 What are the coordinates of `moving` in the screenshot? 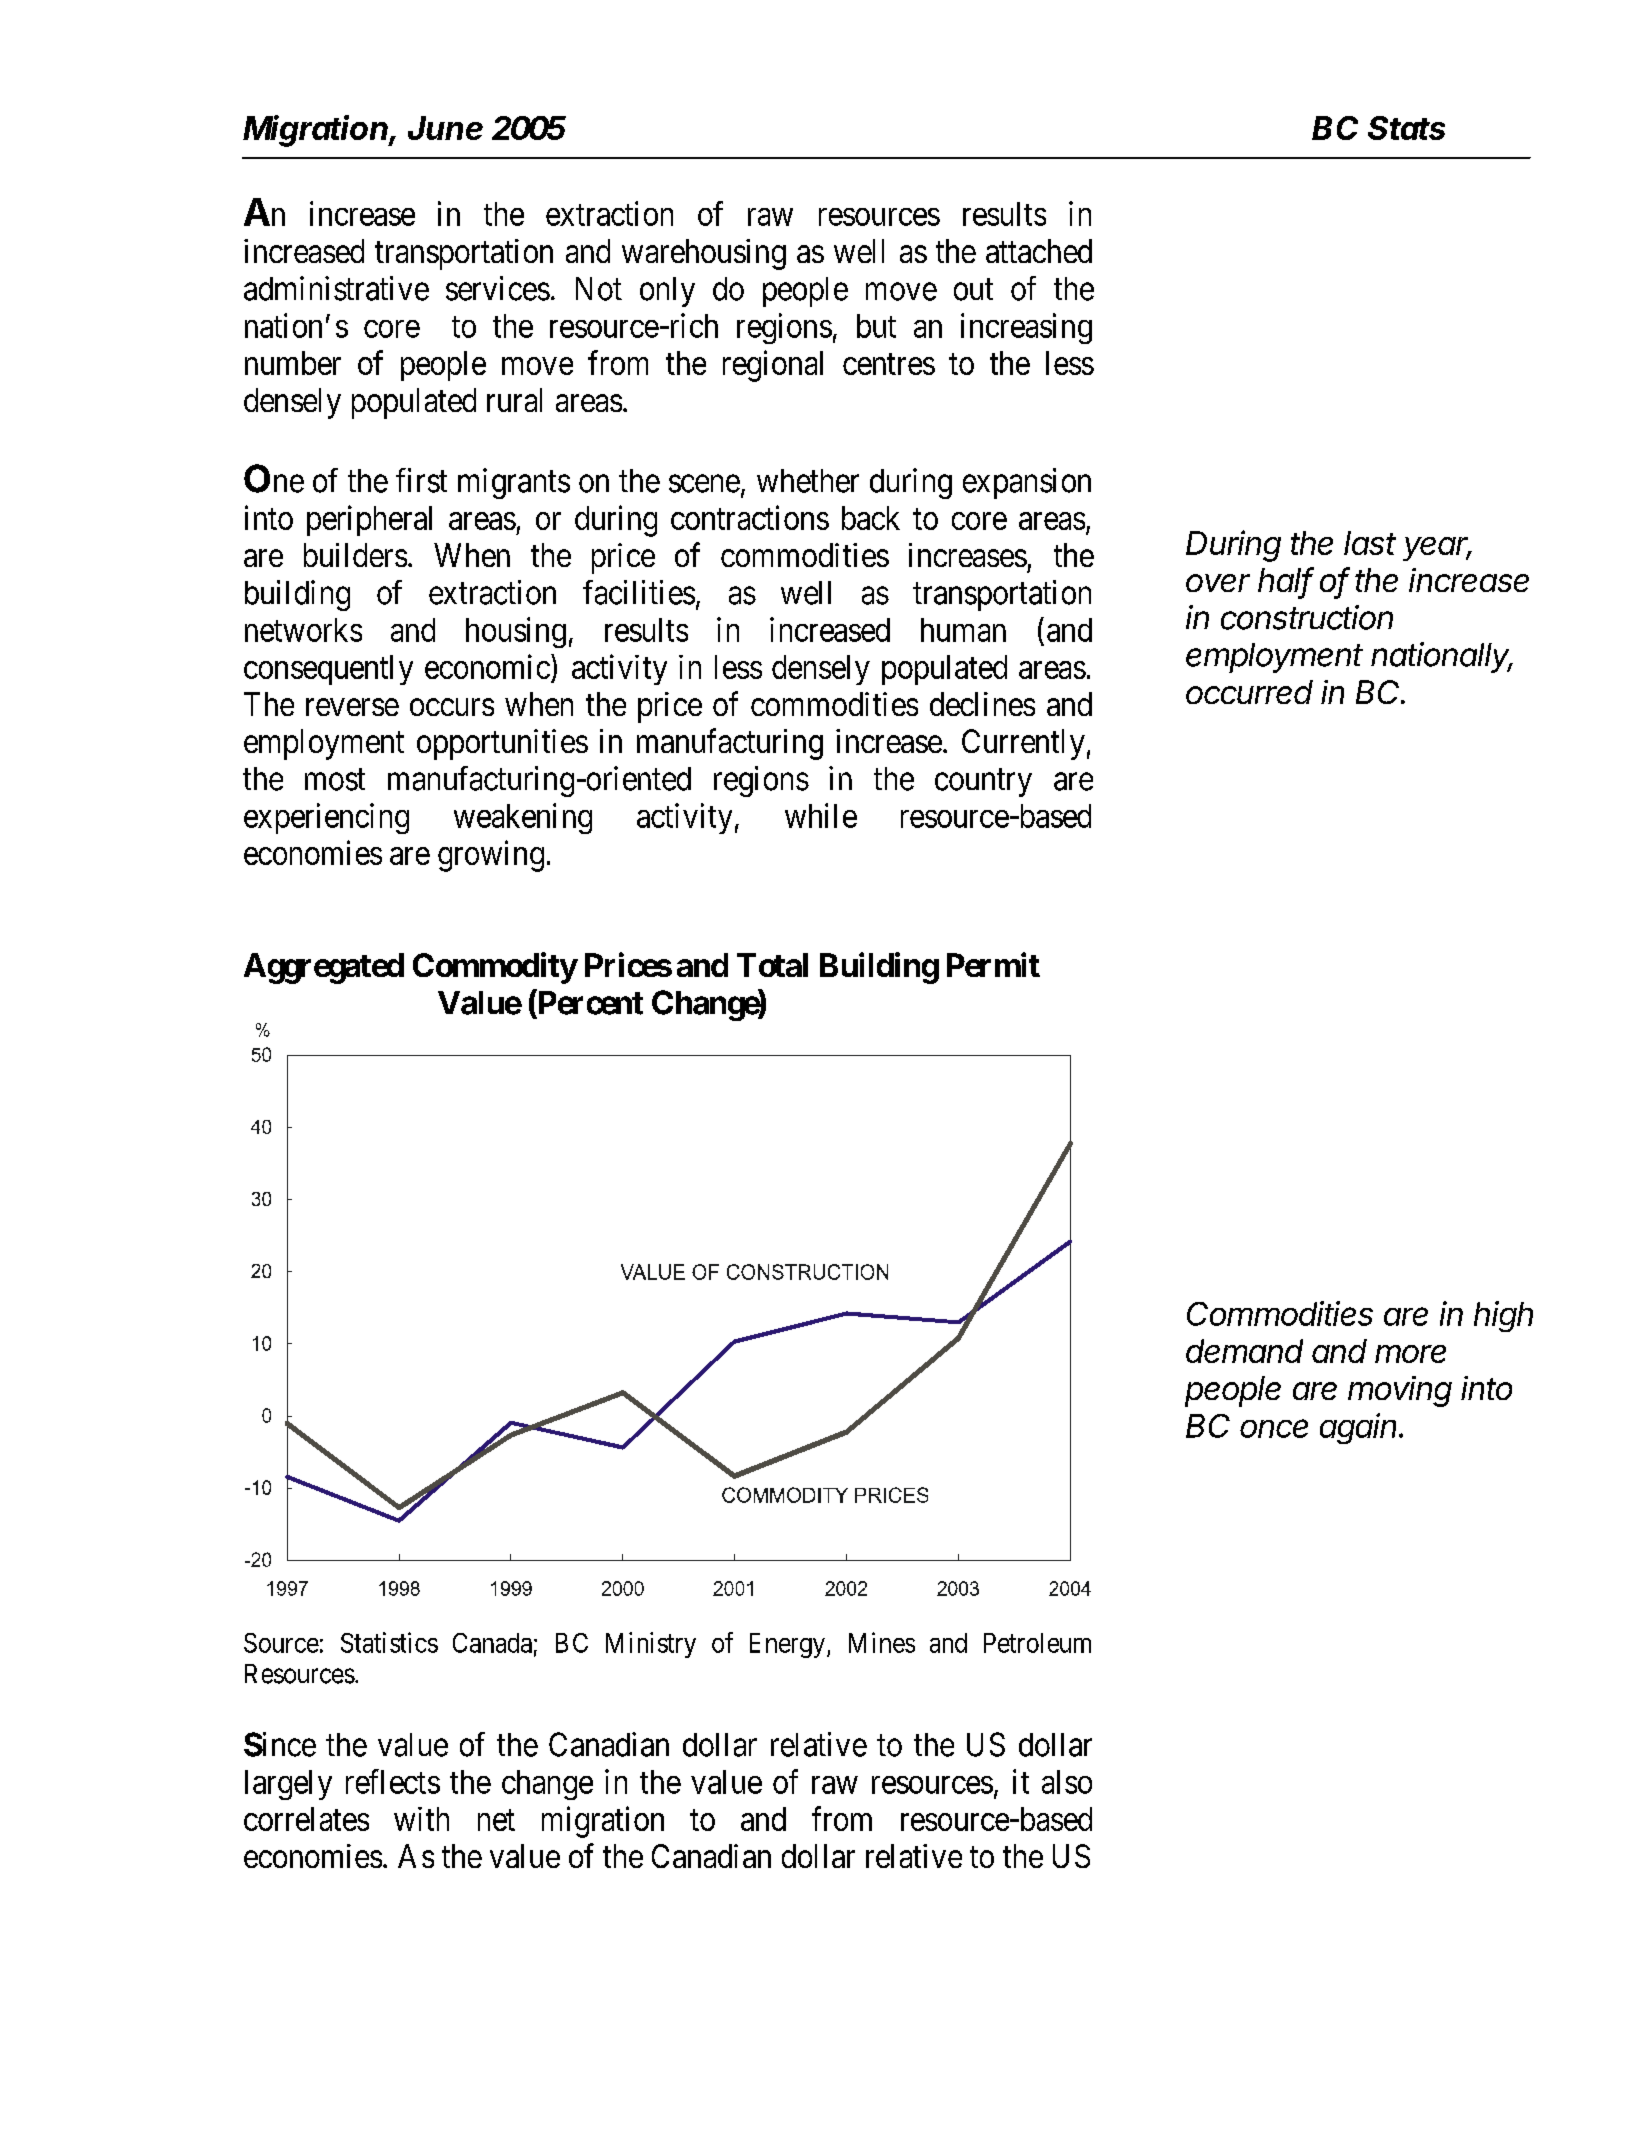 It's located at (1400, 1391).
